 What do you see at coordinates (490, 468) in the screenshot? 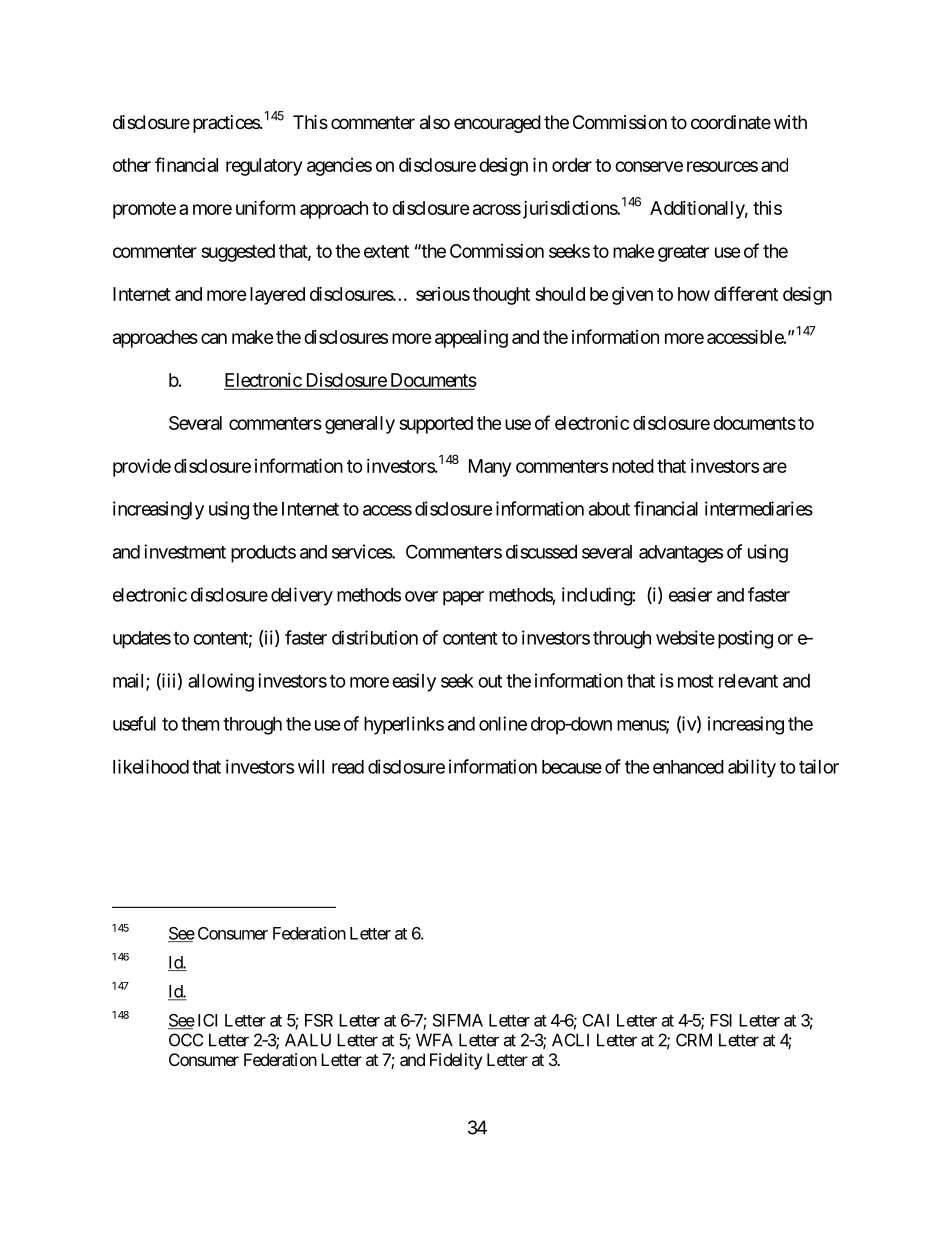
I see `Many` at bounding box center [490, 468].
